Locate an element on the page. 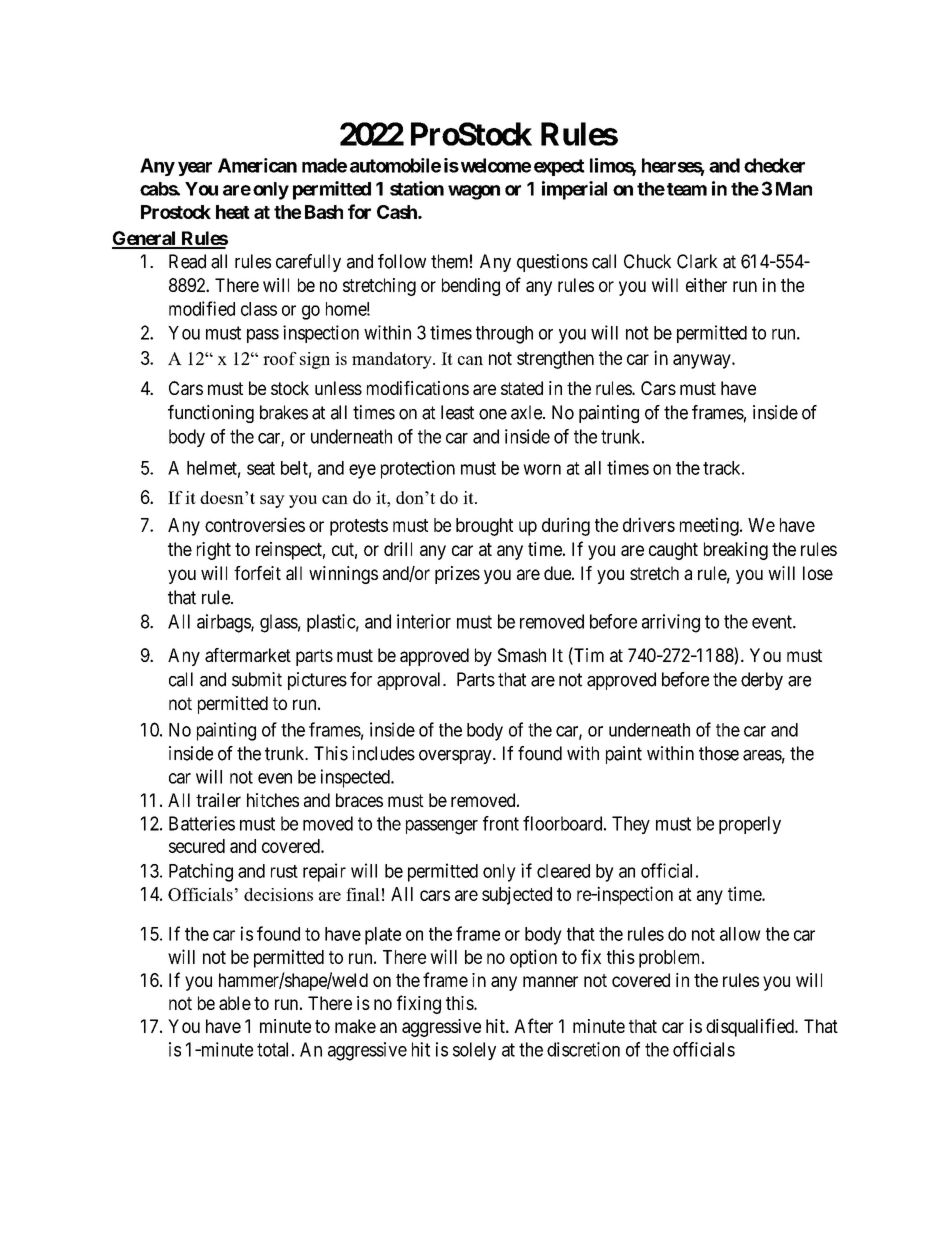 The image size is (952, 1233). overspray is located at coordinates (456, 757).
